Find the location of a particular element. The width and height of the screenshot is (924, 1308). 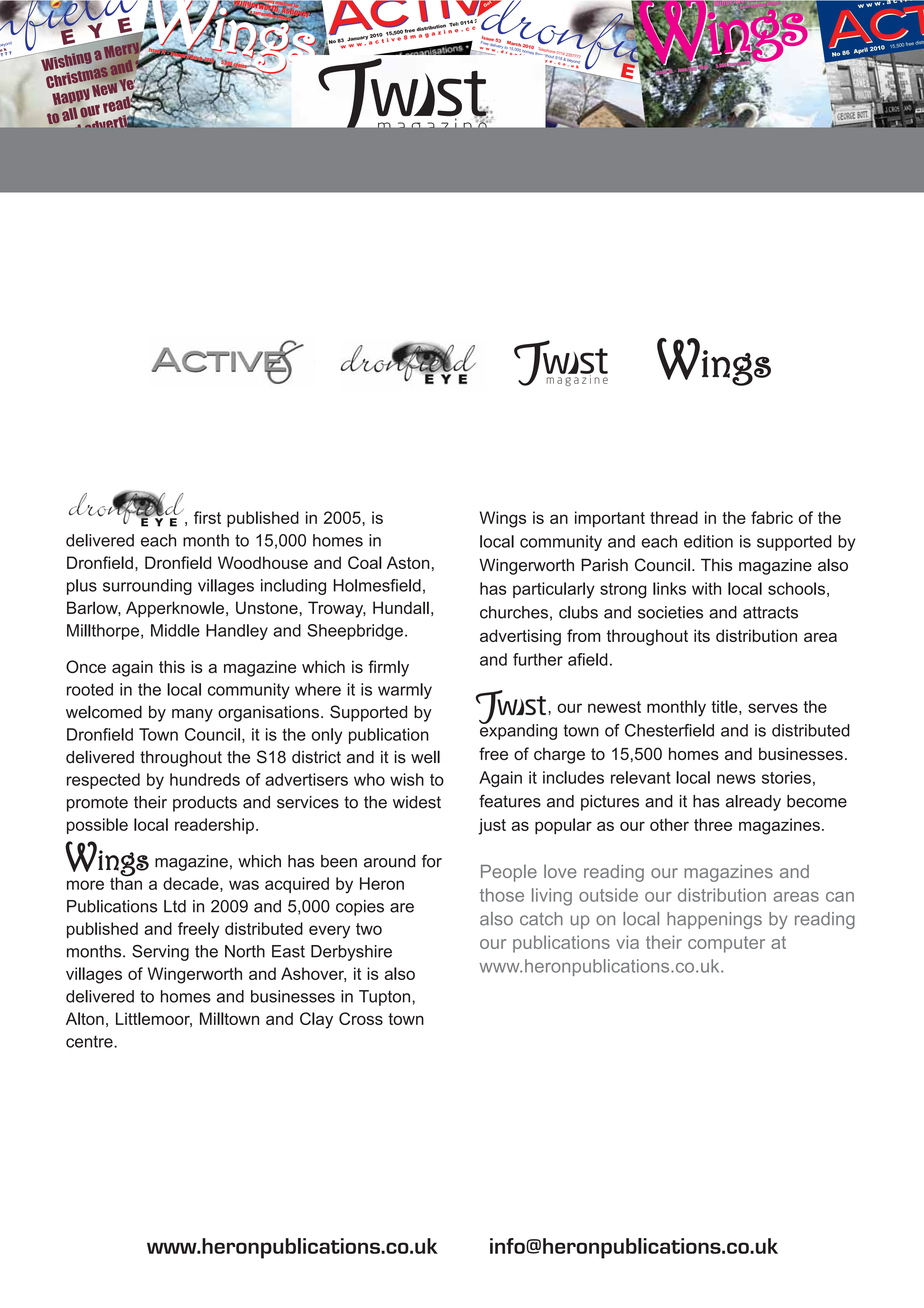

hundreds is located at coordinates (205, 779).
